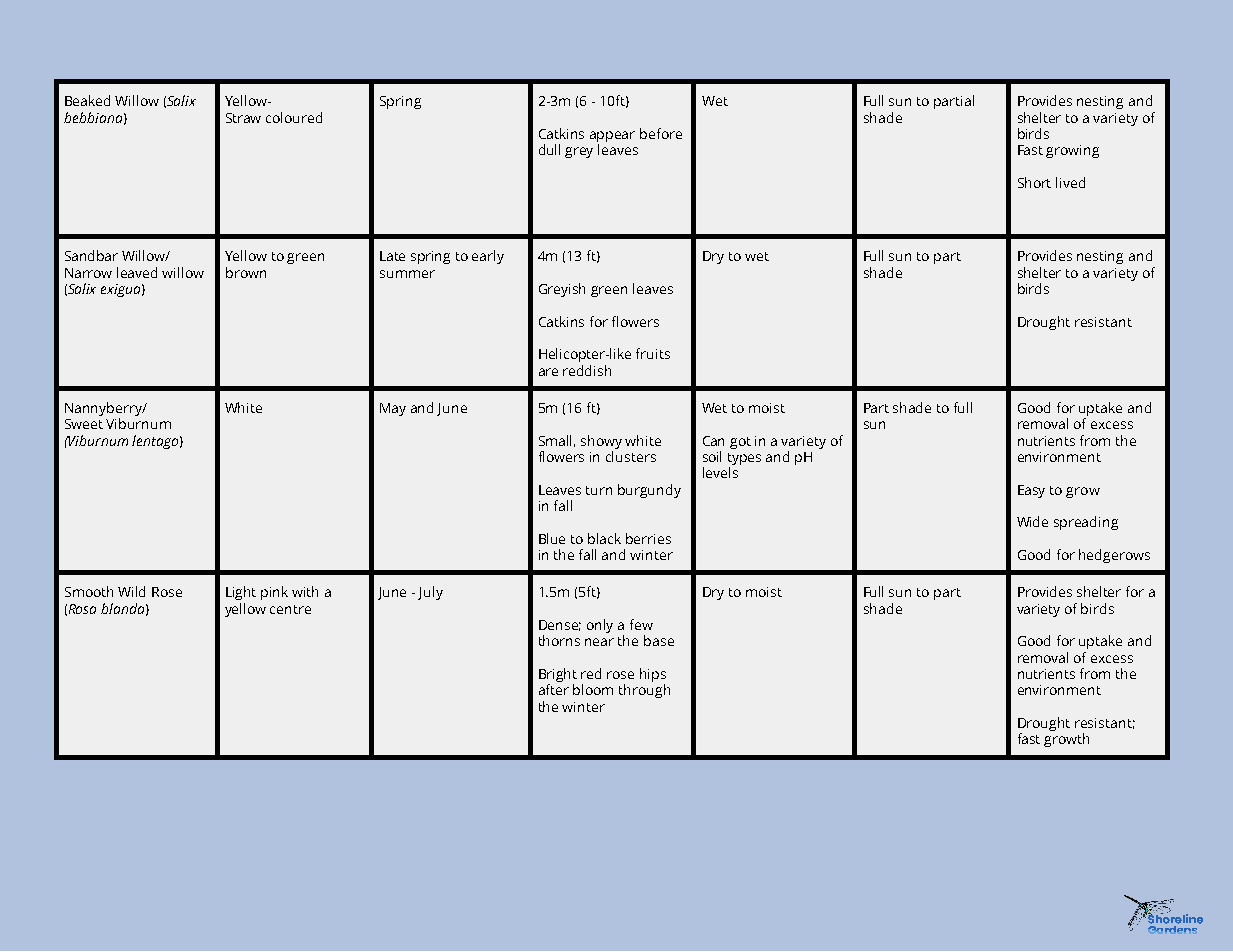 Image resolution: width=1233 pixels, height=952 pixels. What do you see at coordinates (87, 100) in the image?
I see `Beaked` at bounding box center [87, 100].
